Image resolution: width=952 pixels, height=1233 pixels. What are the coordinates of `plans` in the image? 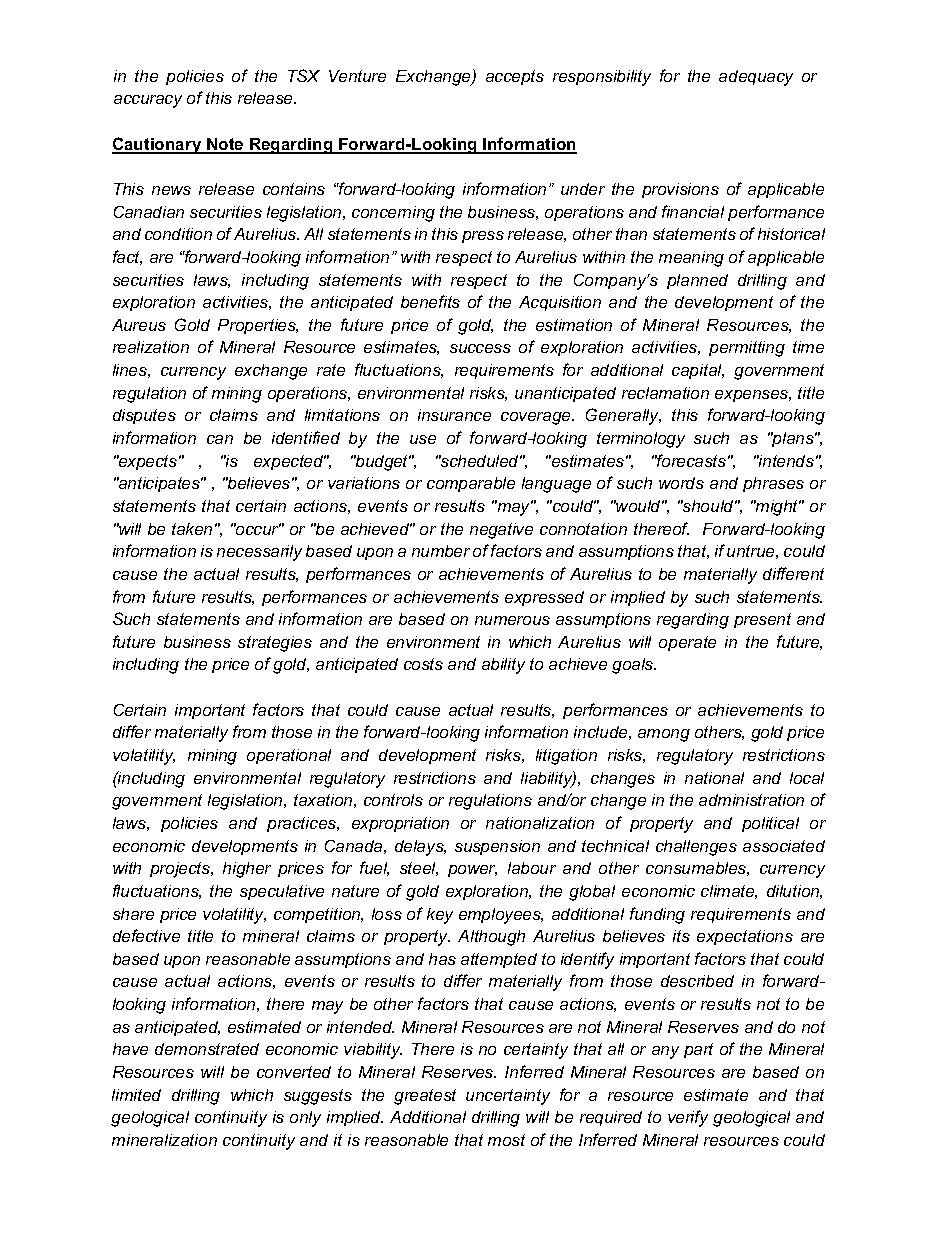 It's located at (793, 439).
